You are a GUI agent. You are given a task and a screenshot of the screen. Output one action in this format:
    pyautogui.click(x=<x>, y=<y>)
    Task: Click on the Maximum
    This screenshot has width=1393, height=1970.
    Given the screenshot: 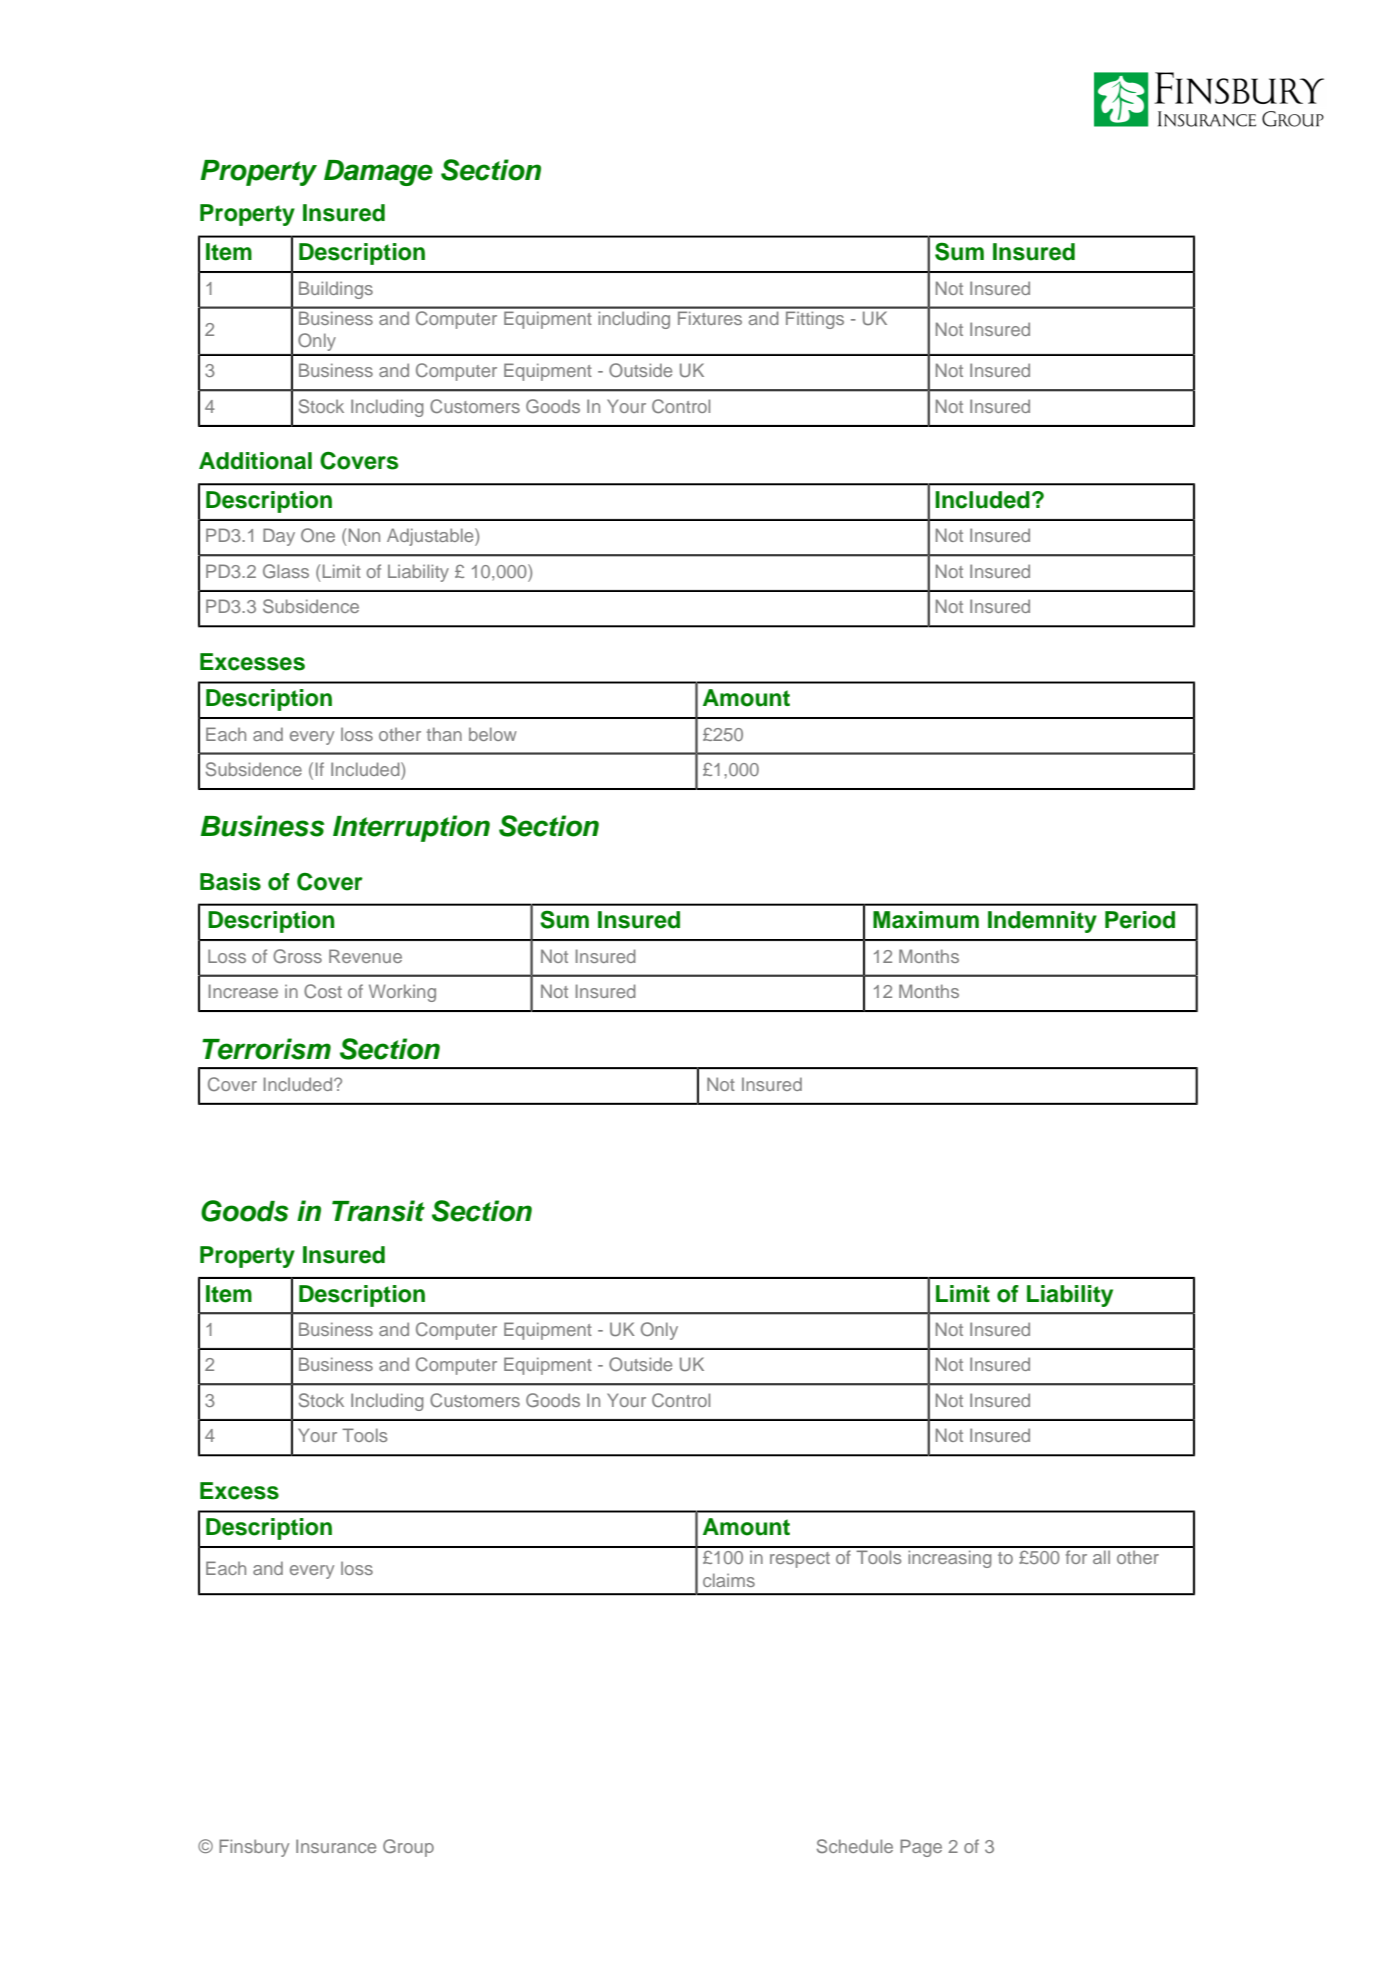 What is the action you would take?
    pyautogui.click(x=926, y=920)
